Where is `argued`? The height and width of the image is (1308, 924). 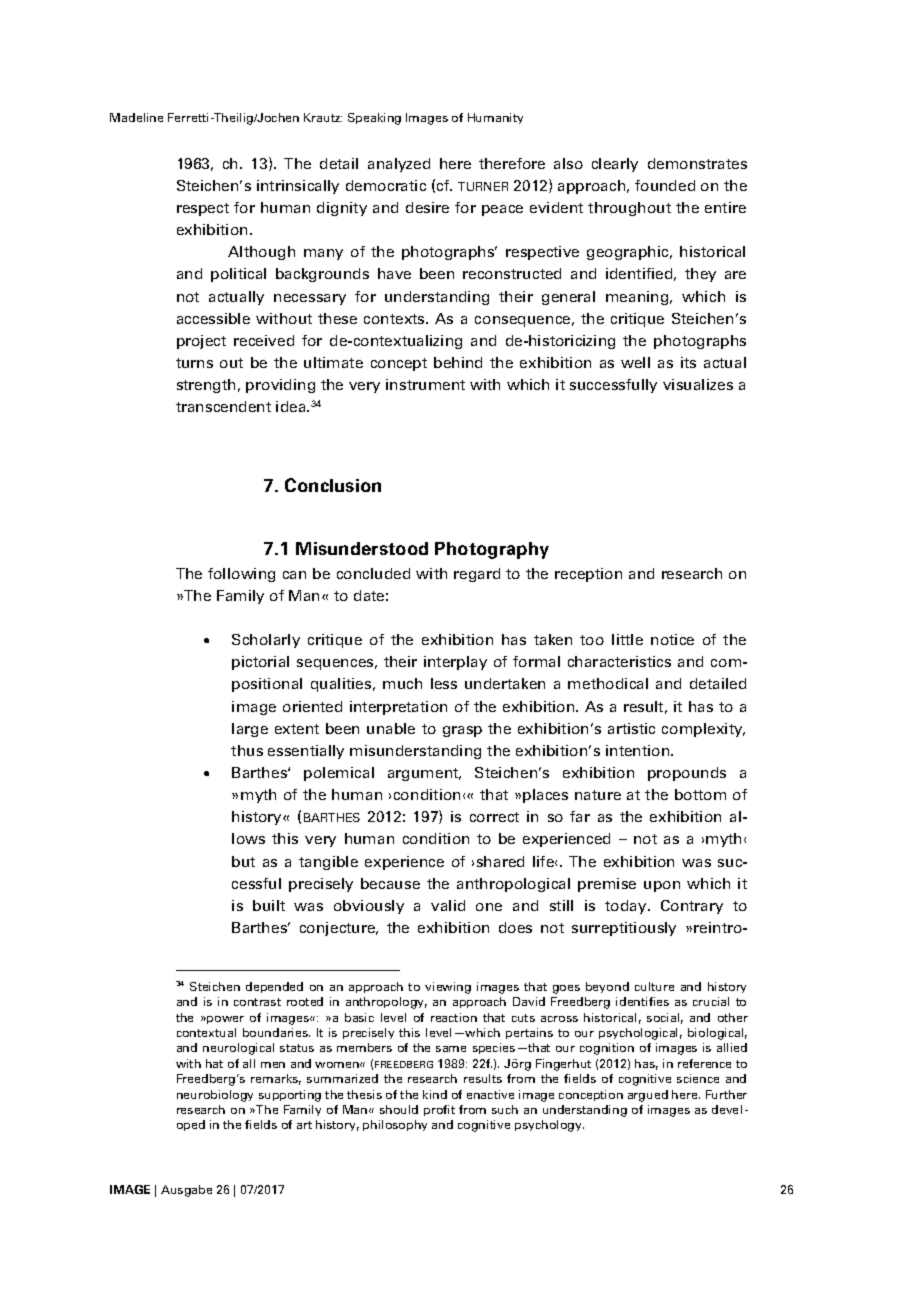 argued is located at coordinates (648, 1096).
